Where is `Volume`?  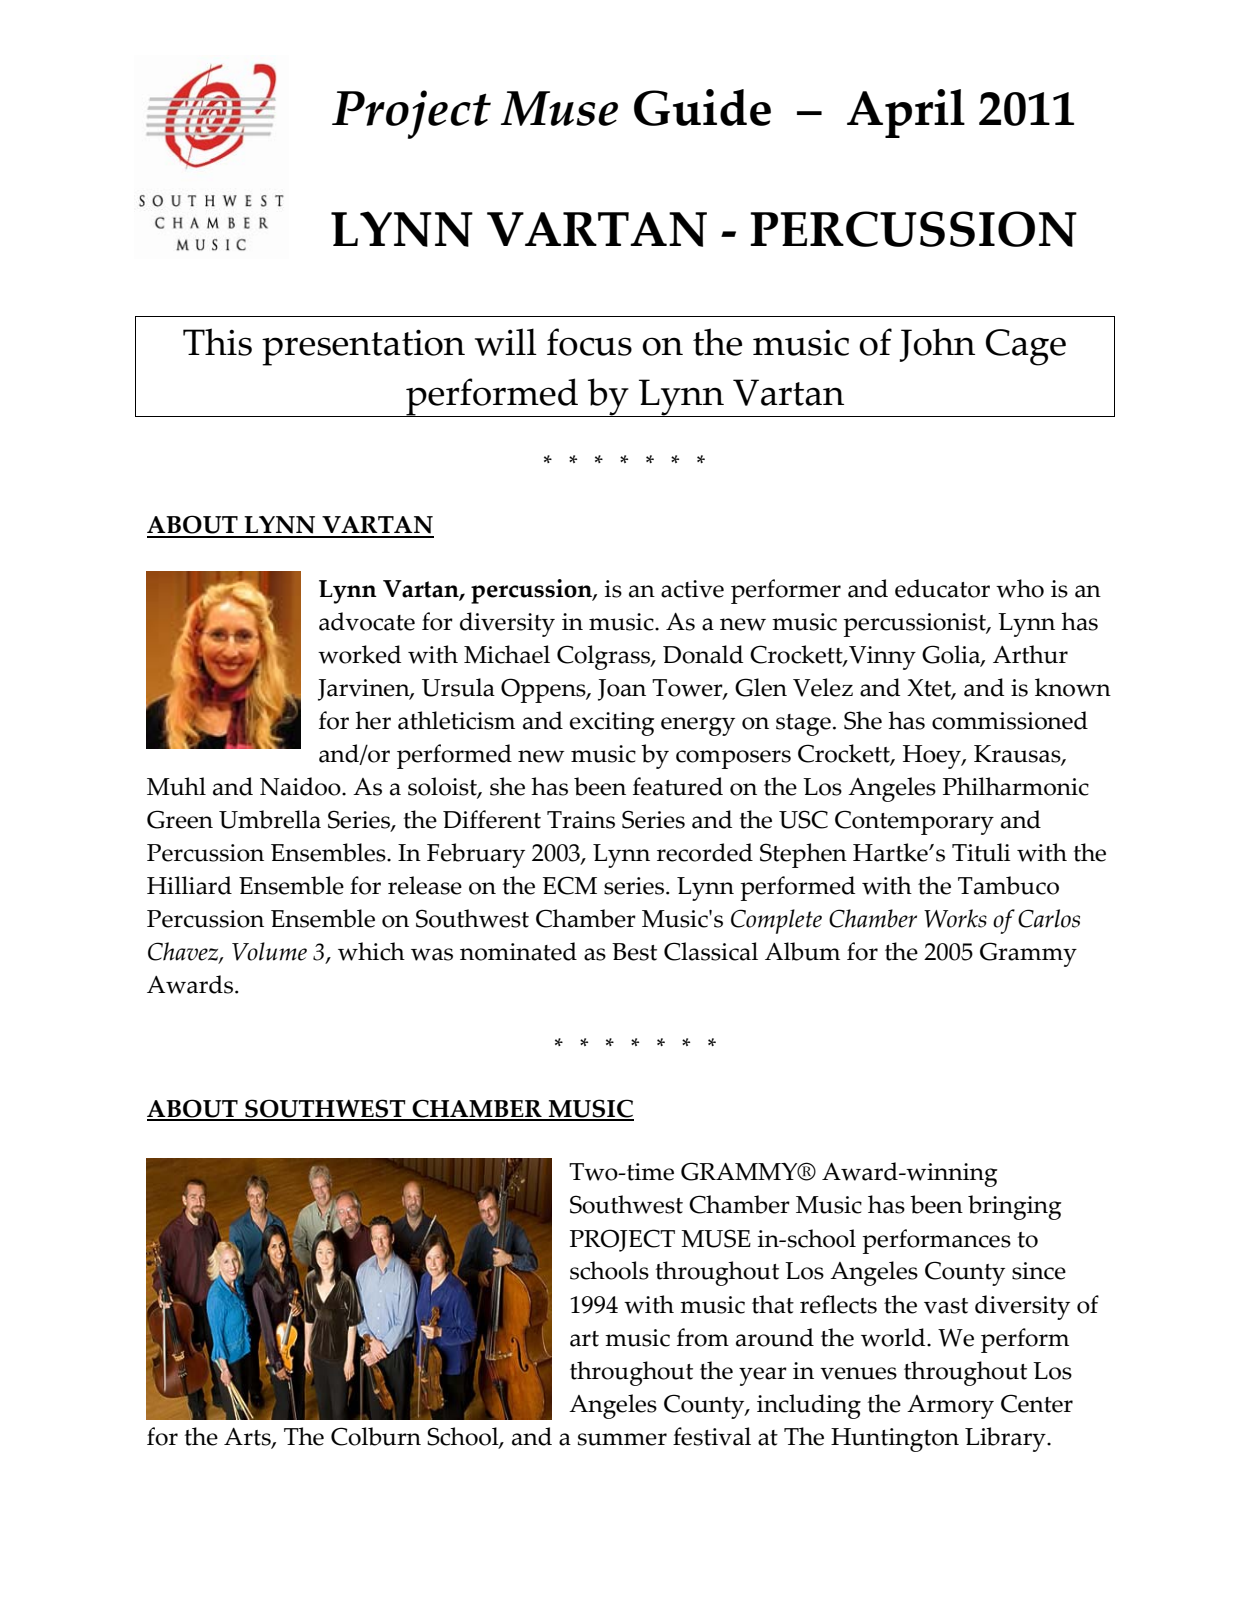 Volume is located at coordinates (269, 951).
